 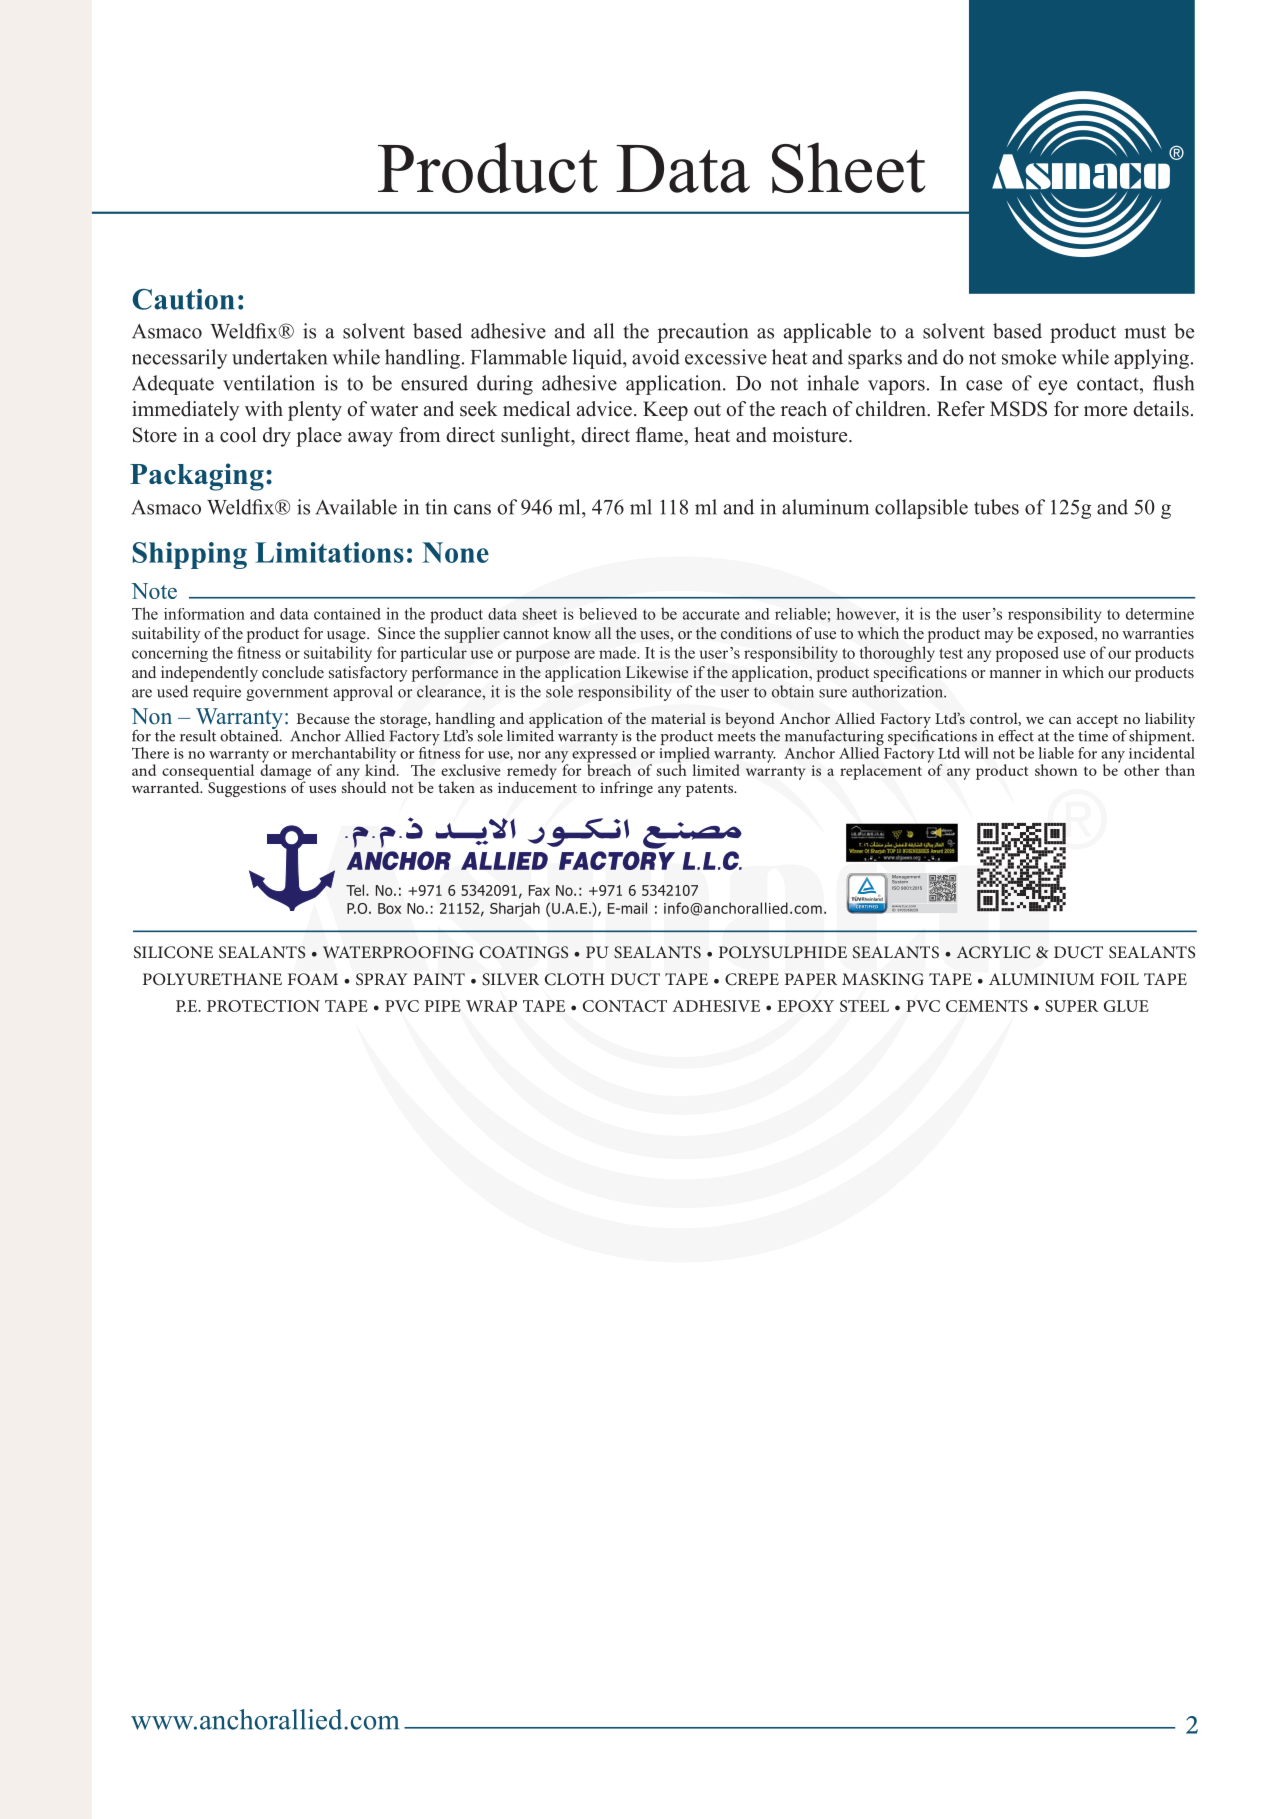 I want to click on avoid, so click(x=656, y=357).
